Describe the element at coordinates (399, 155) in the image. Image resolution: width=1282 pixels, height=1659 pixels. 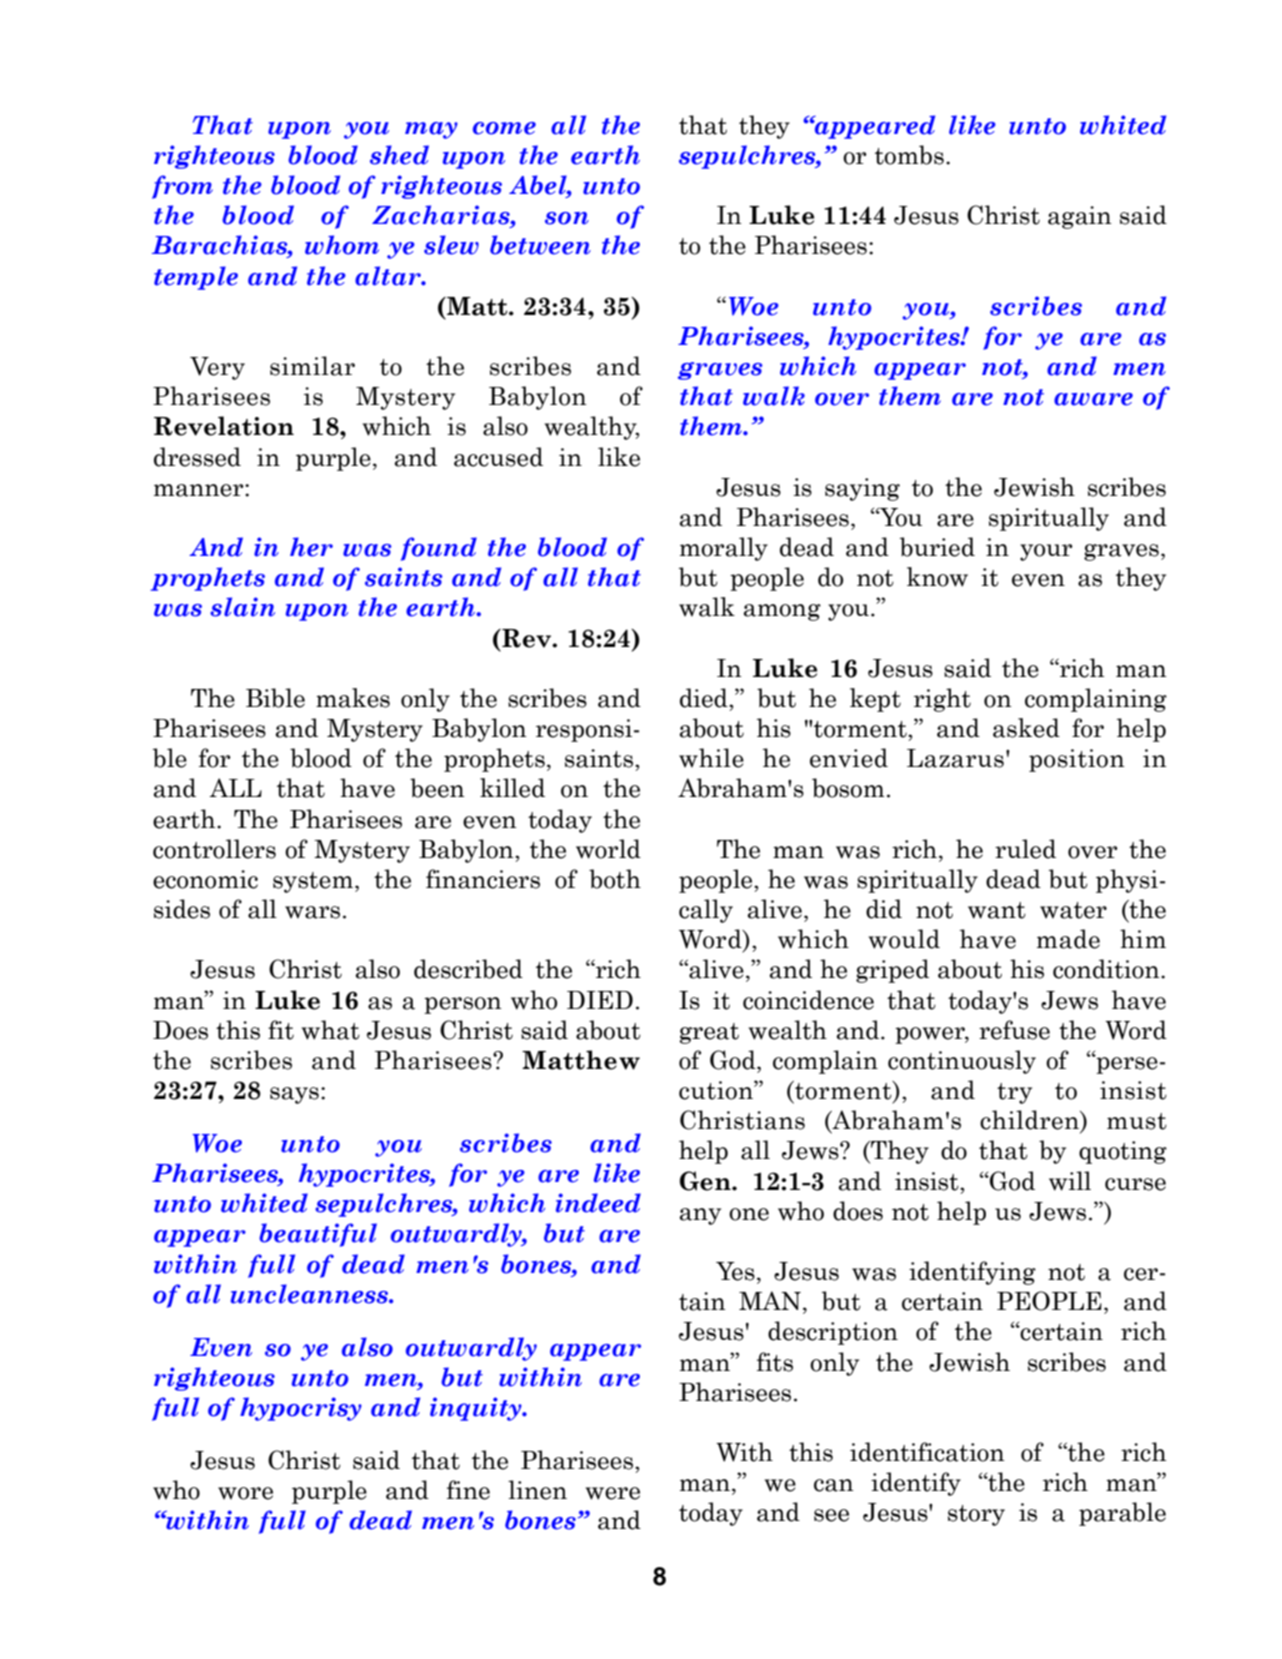
I see `shed` at that location.
